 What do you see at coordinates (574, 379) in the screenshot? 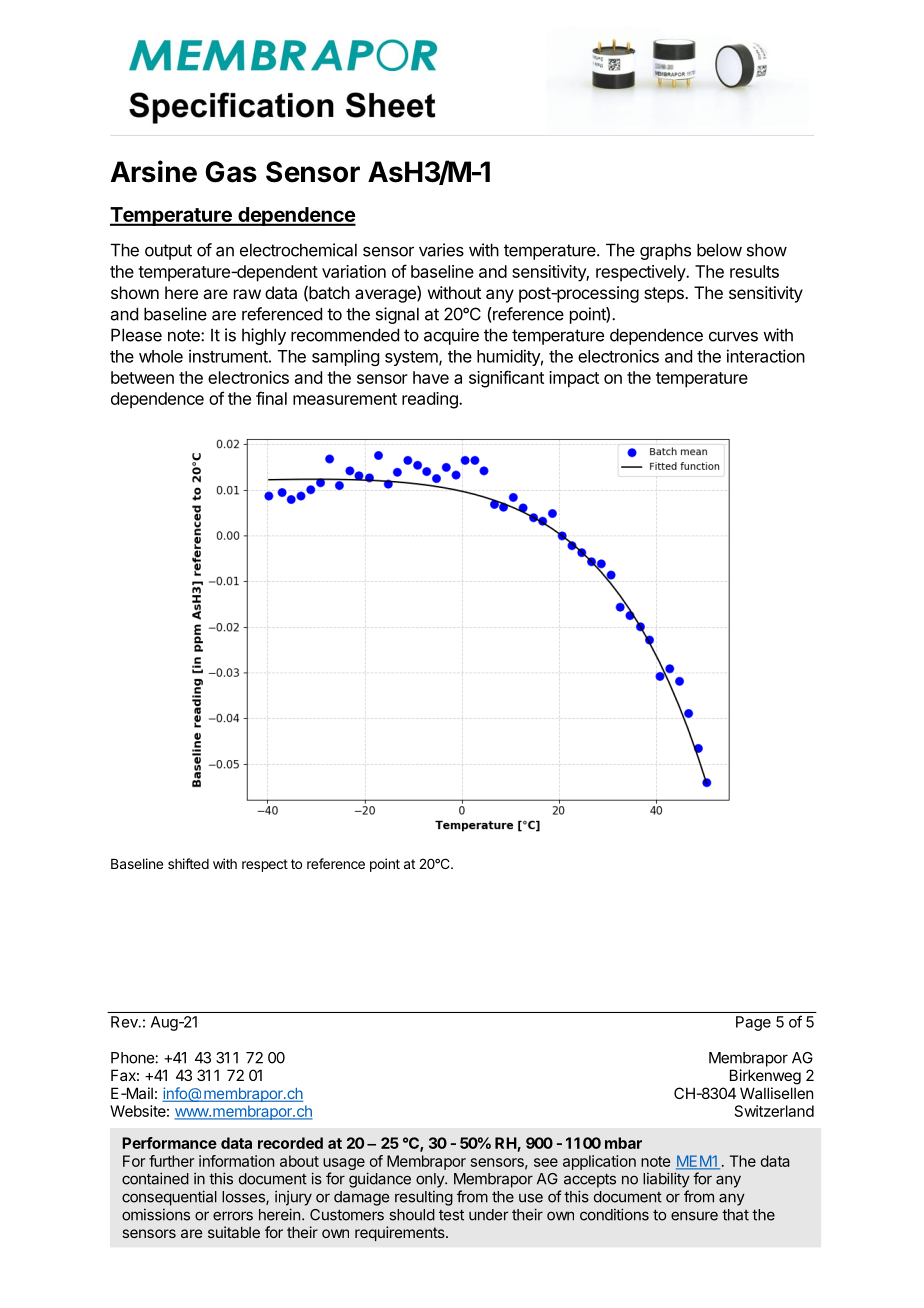
I see `impact` at bounding box center [574, 379].
